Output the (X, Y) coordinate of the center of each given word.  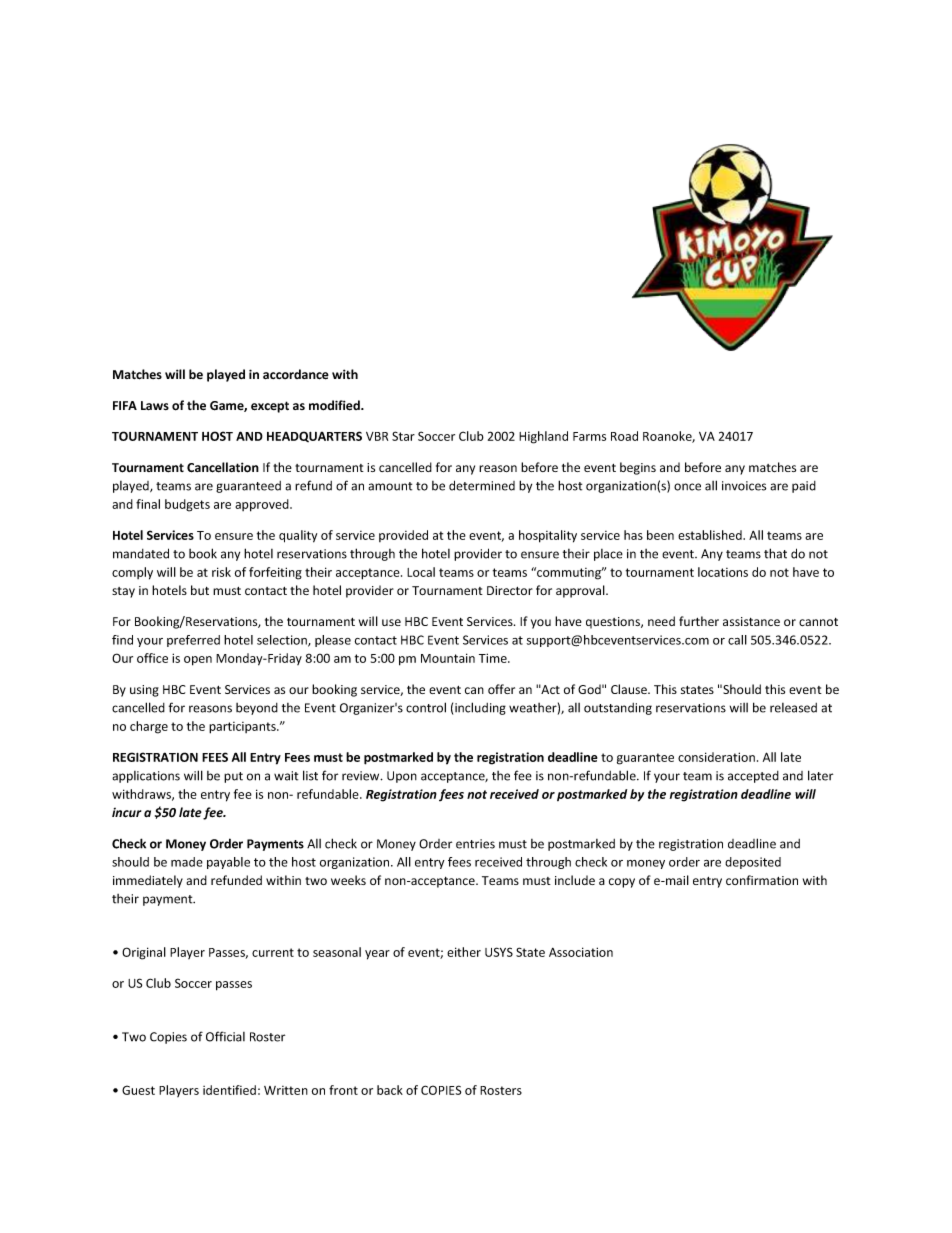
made (187, 862)
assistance (751, 621)
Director (510, 590)
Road (624, 436)
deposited (753, 863)
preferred (193, 641)
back (390, 1090)
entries (475, 844)
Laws (155, 405)
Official (225, 1036)
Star (403, 436)
